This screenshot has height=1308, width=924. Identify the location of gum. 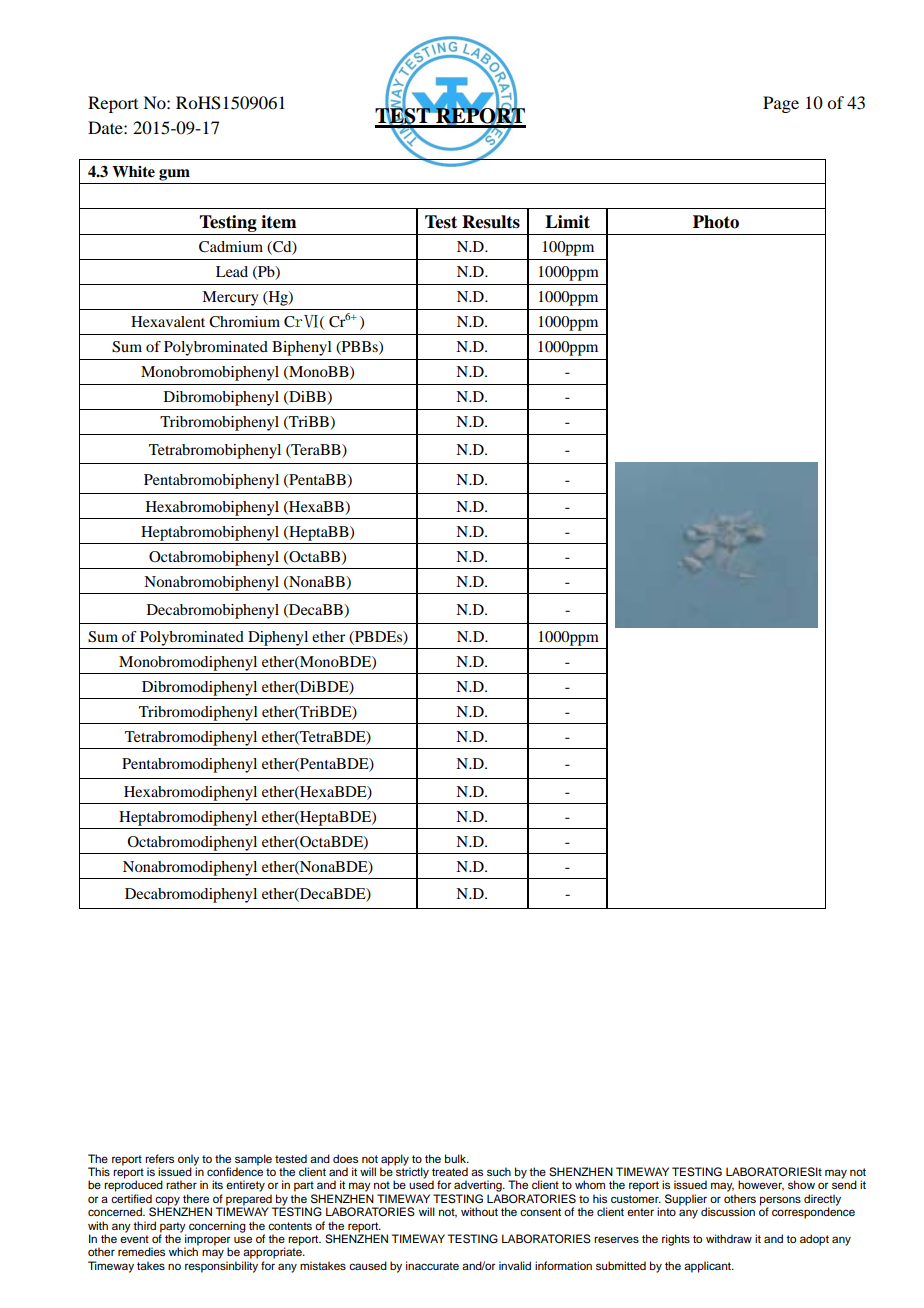
(174, 175).
